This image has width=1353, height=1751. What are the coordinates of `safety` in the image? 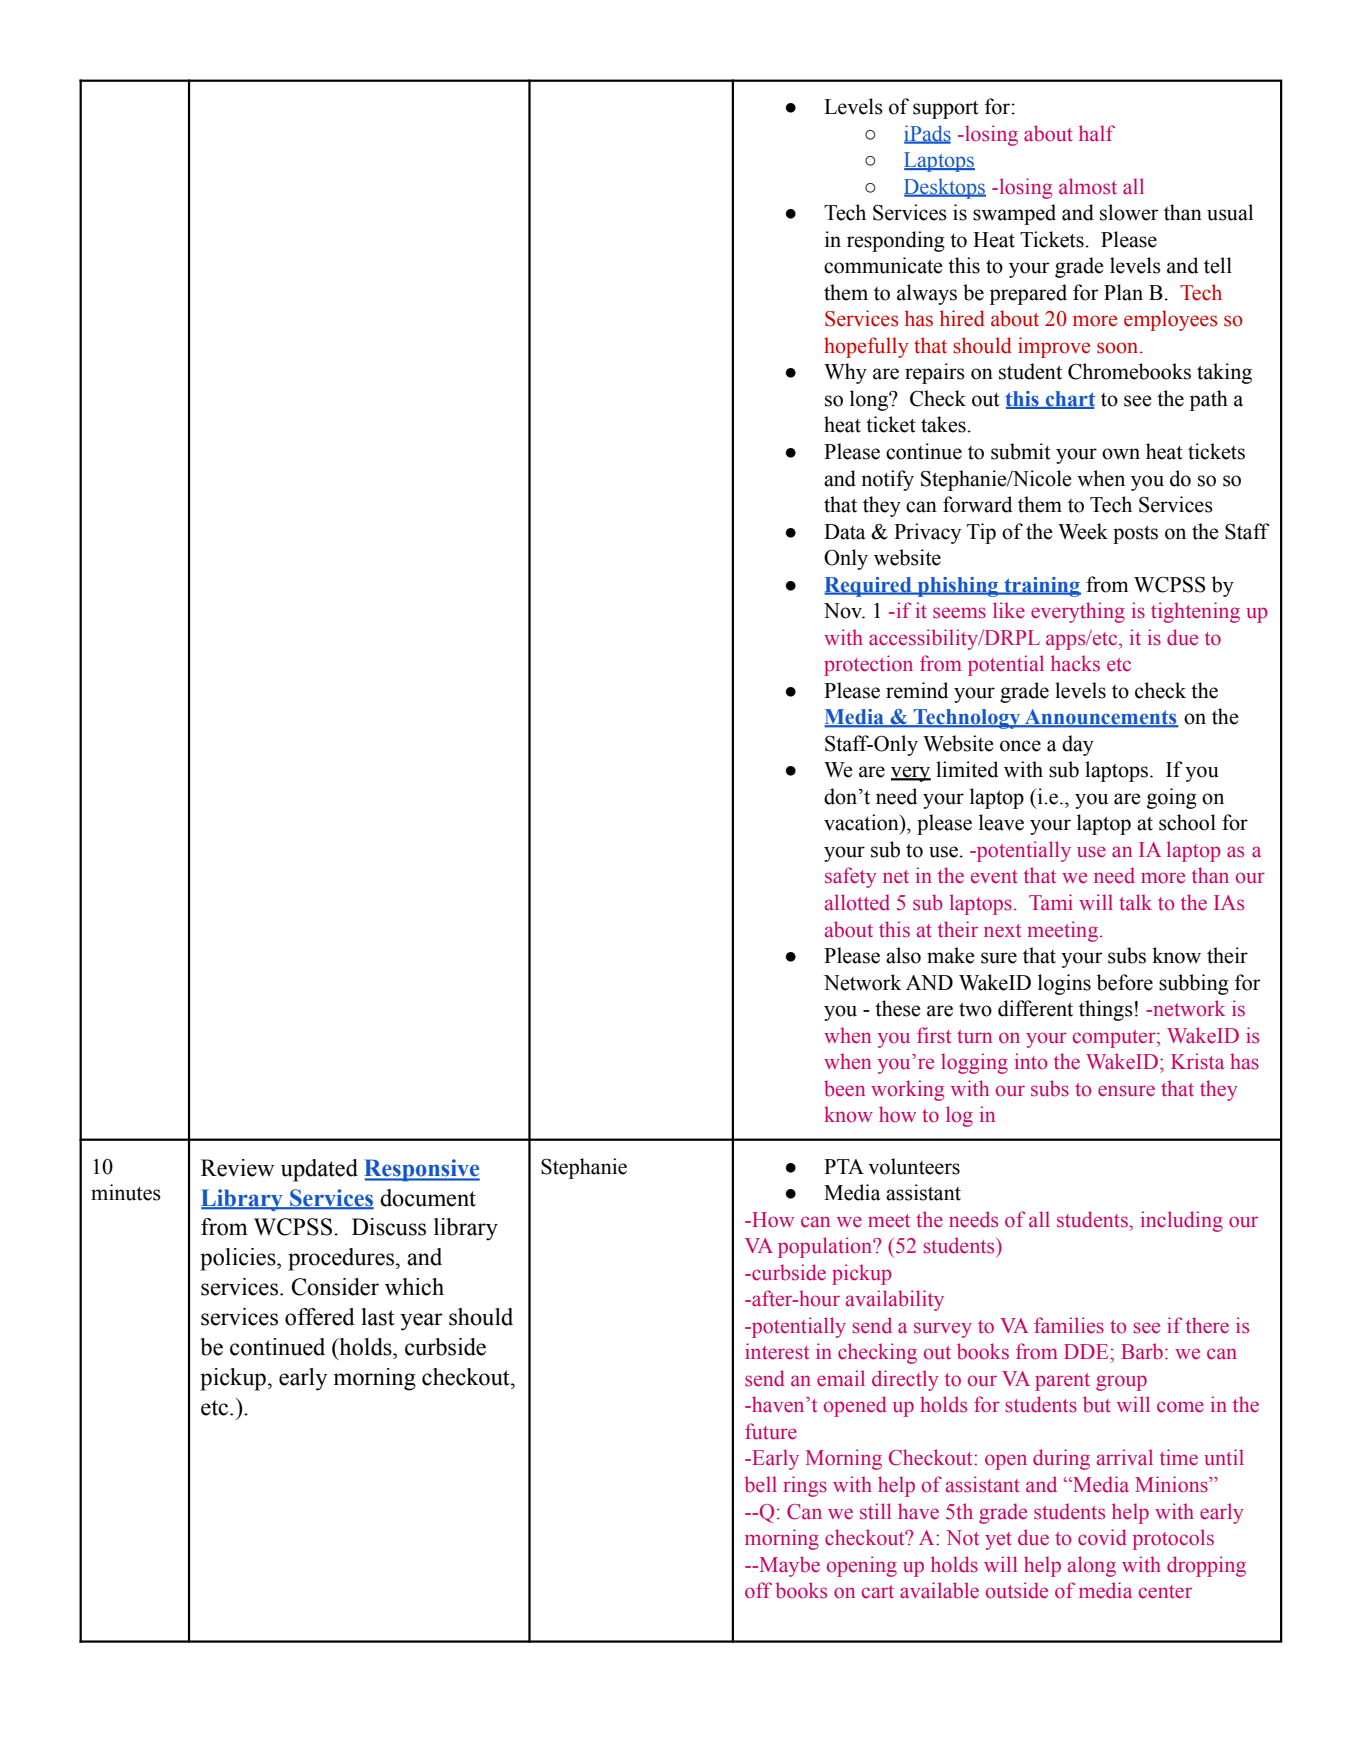 It's located at (850, 877).
